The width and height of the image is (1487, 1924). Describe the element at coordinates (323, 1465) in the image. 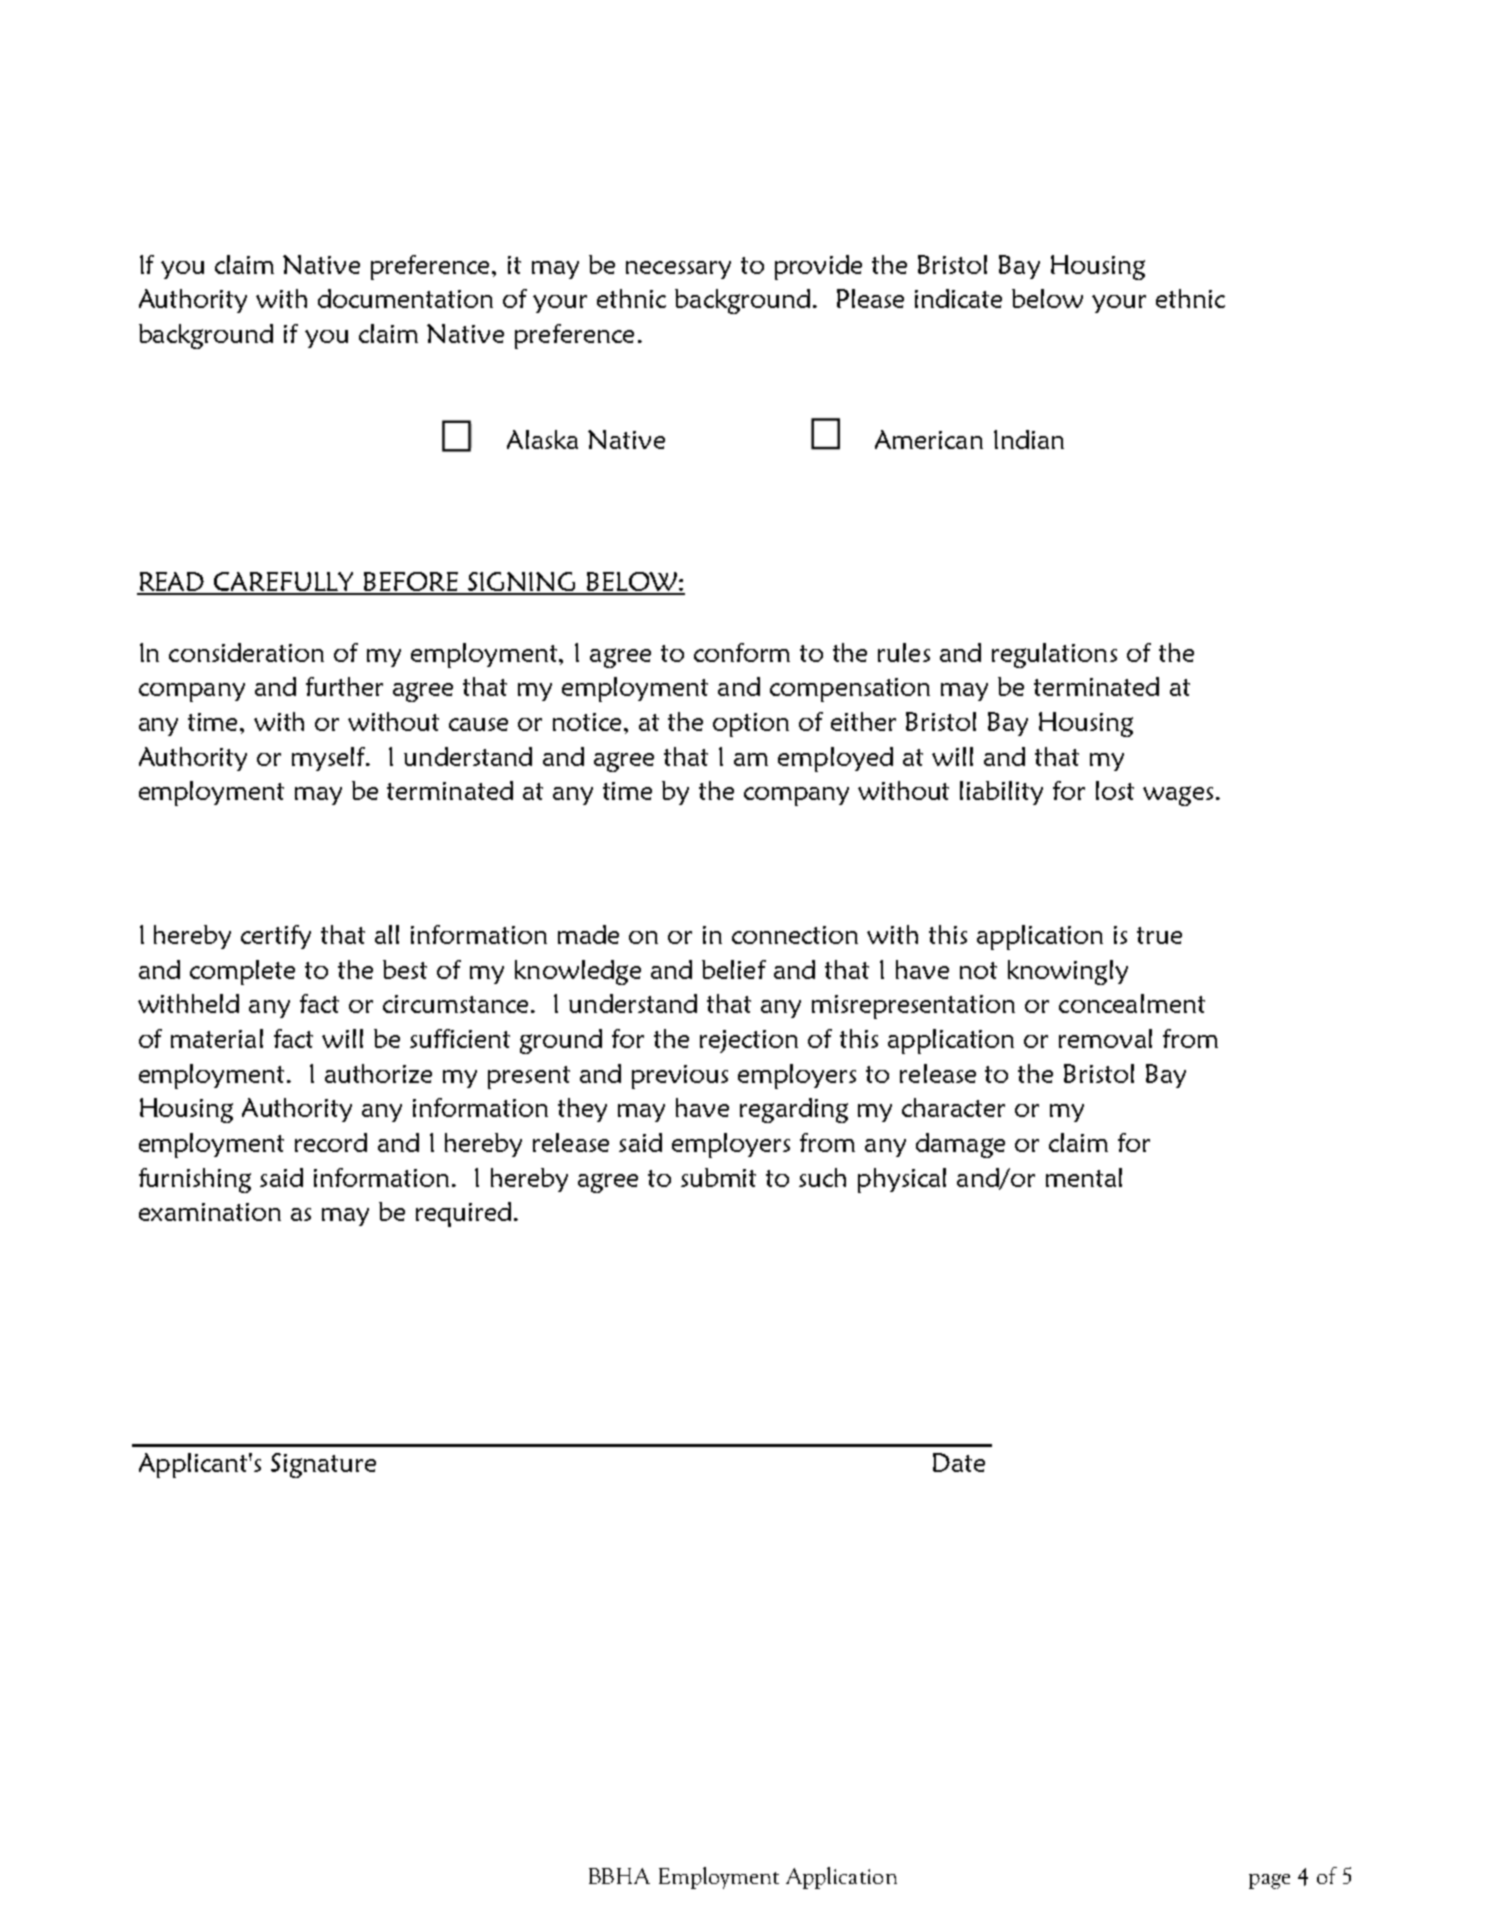

I see `Signature` at that location.
